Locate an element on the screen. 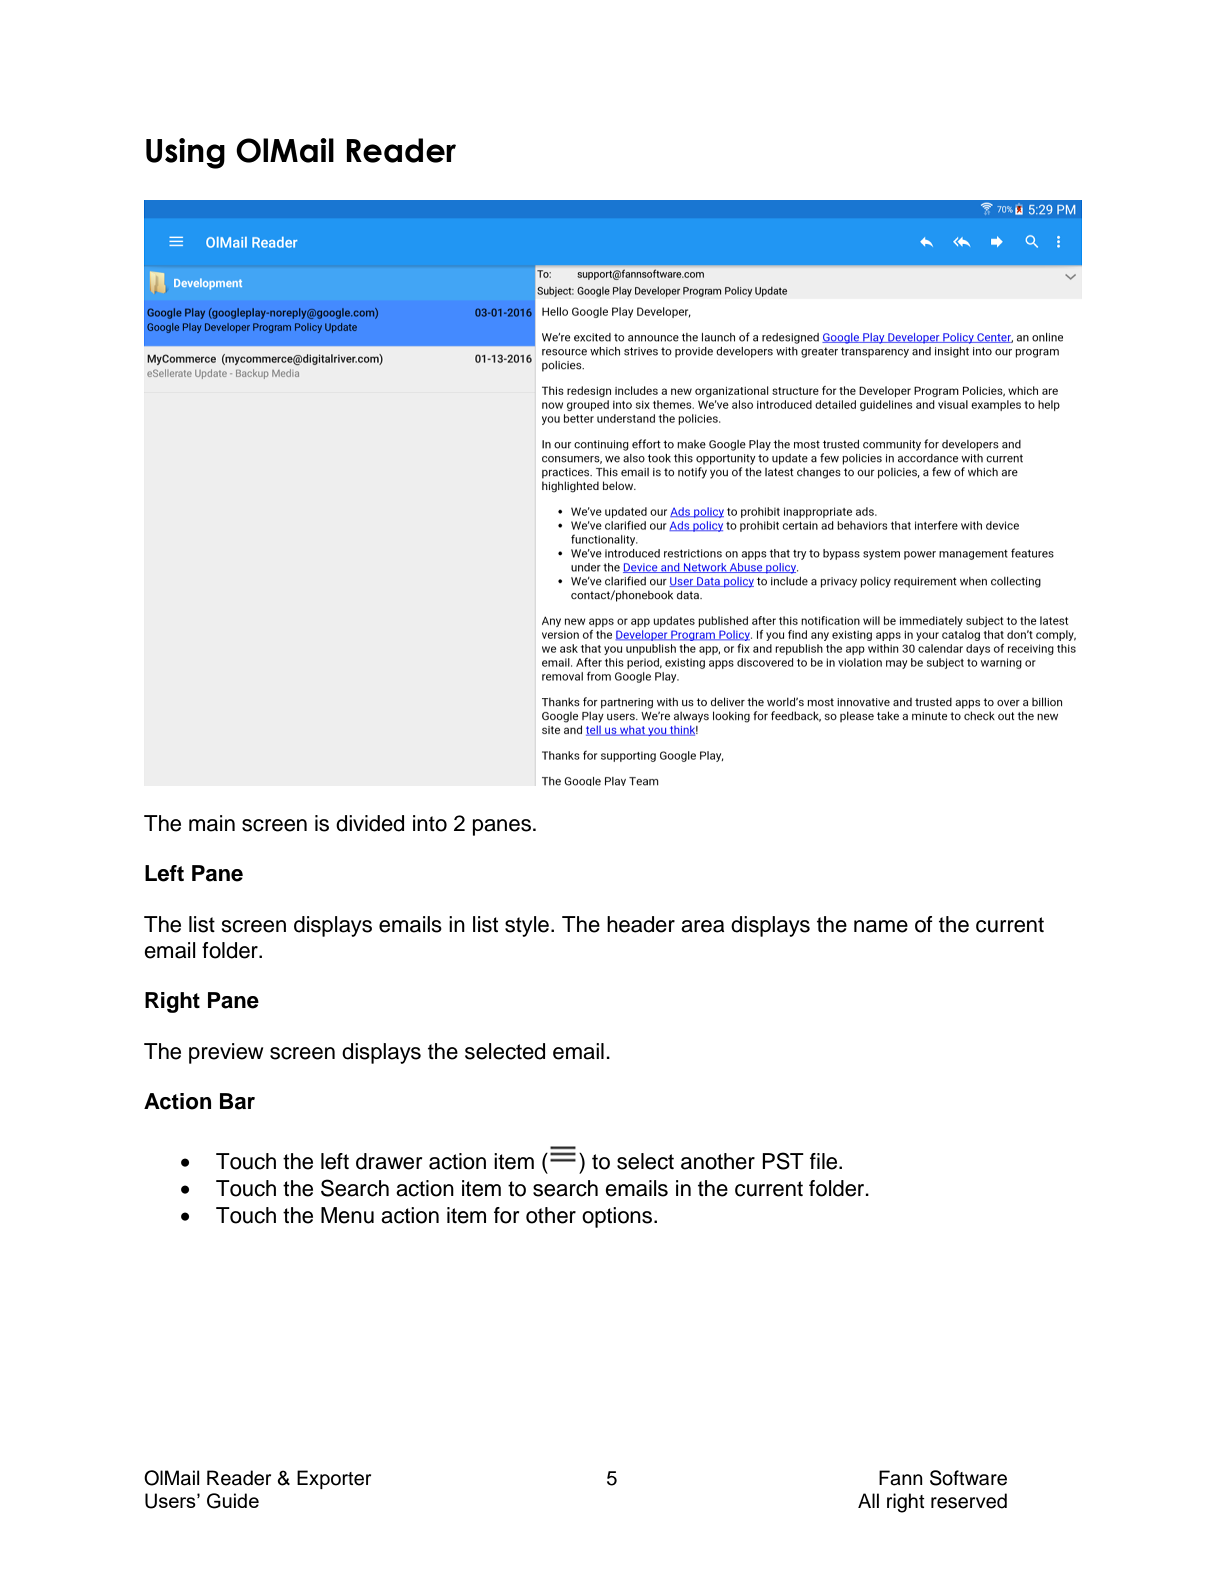 Image resolution: width=1224 pixels, height=1584 pixels. name is located at coordinates (881, 926).
